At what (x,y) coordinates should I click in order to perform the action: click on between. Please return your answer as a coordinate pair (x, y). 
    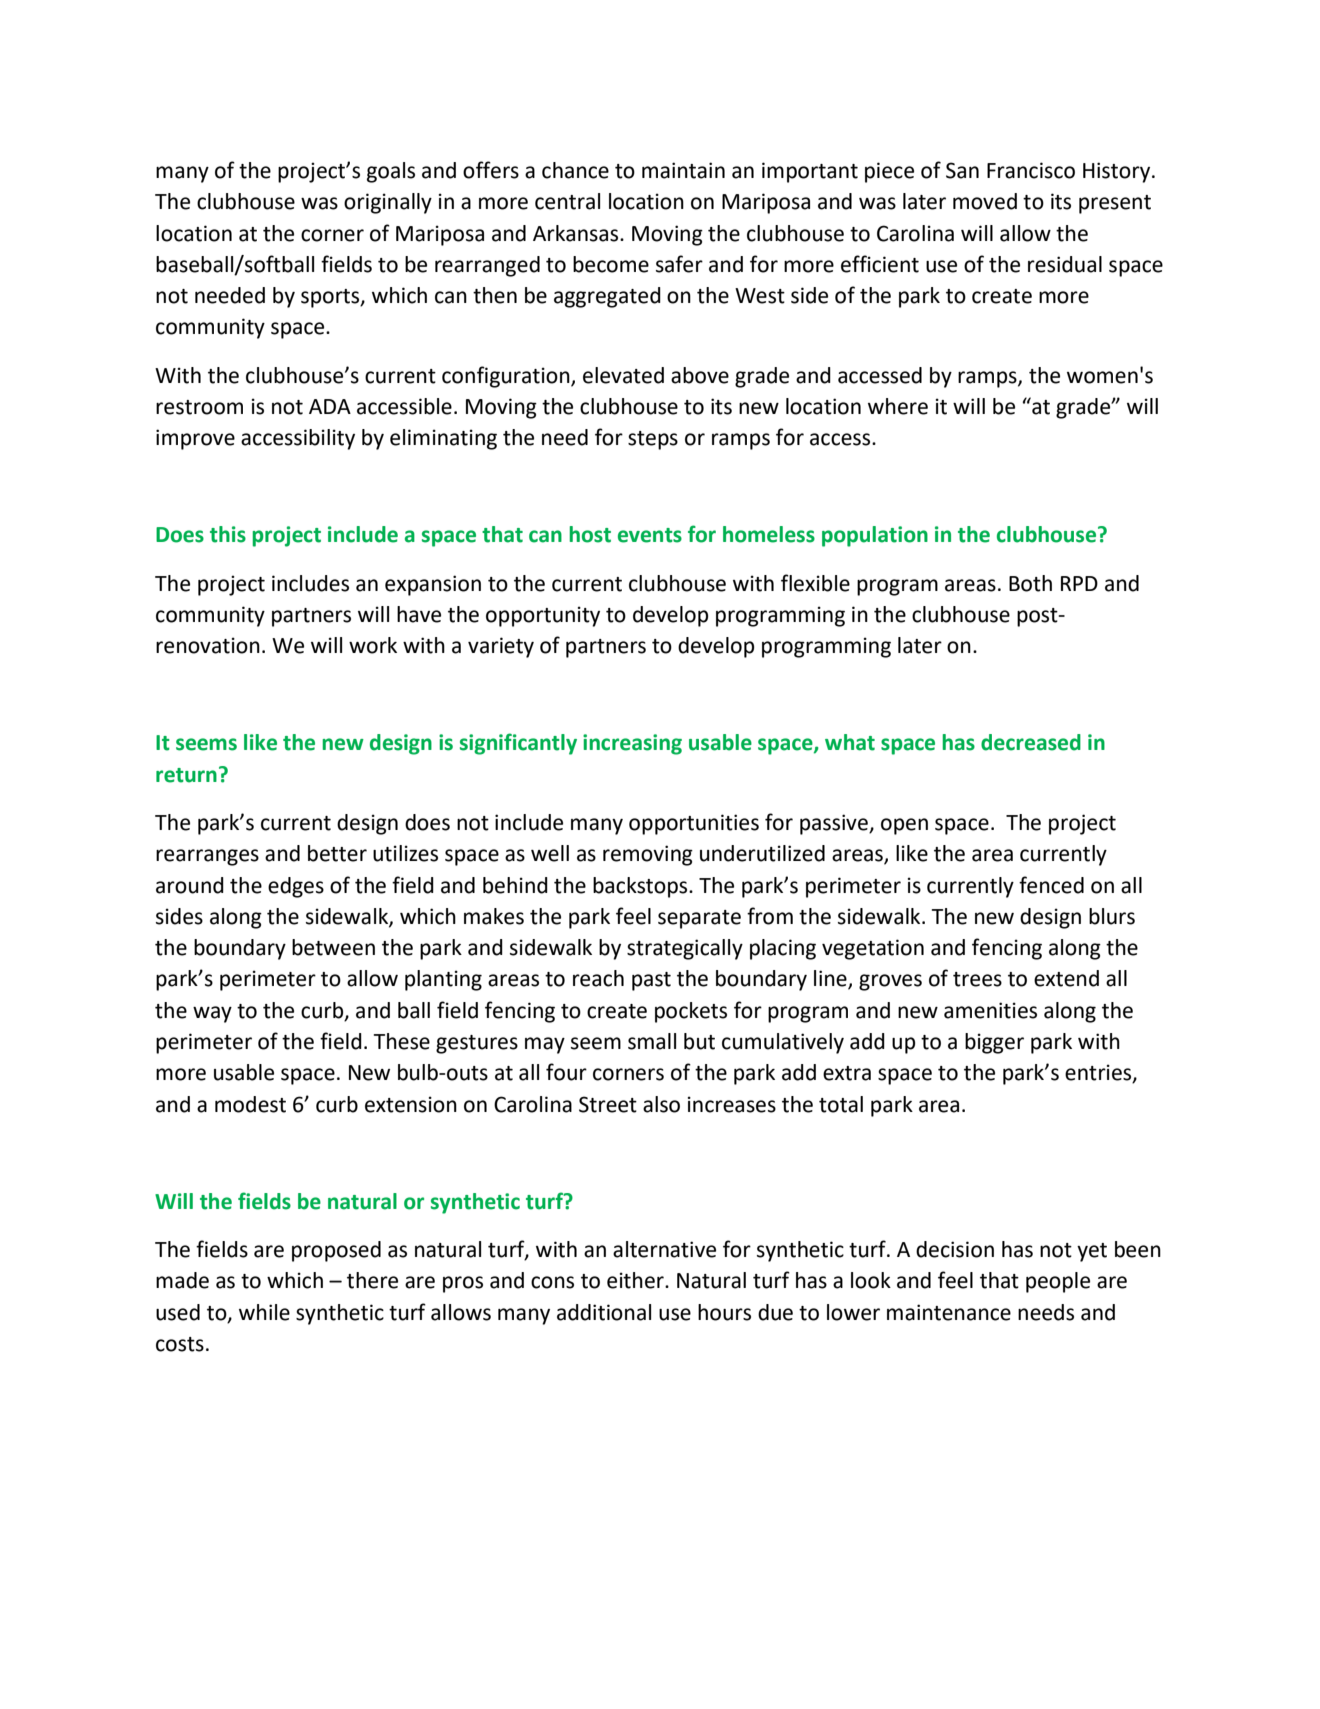
    Looking at the image, I should click on (333, 947).
